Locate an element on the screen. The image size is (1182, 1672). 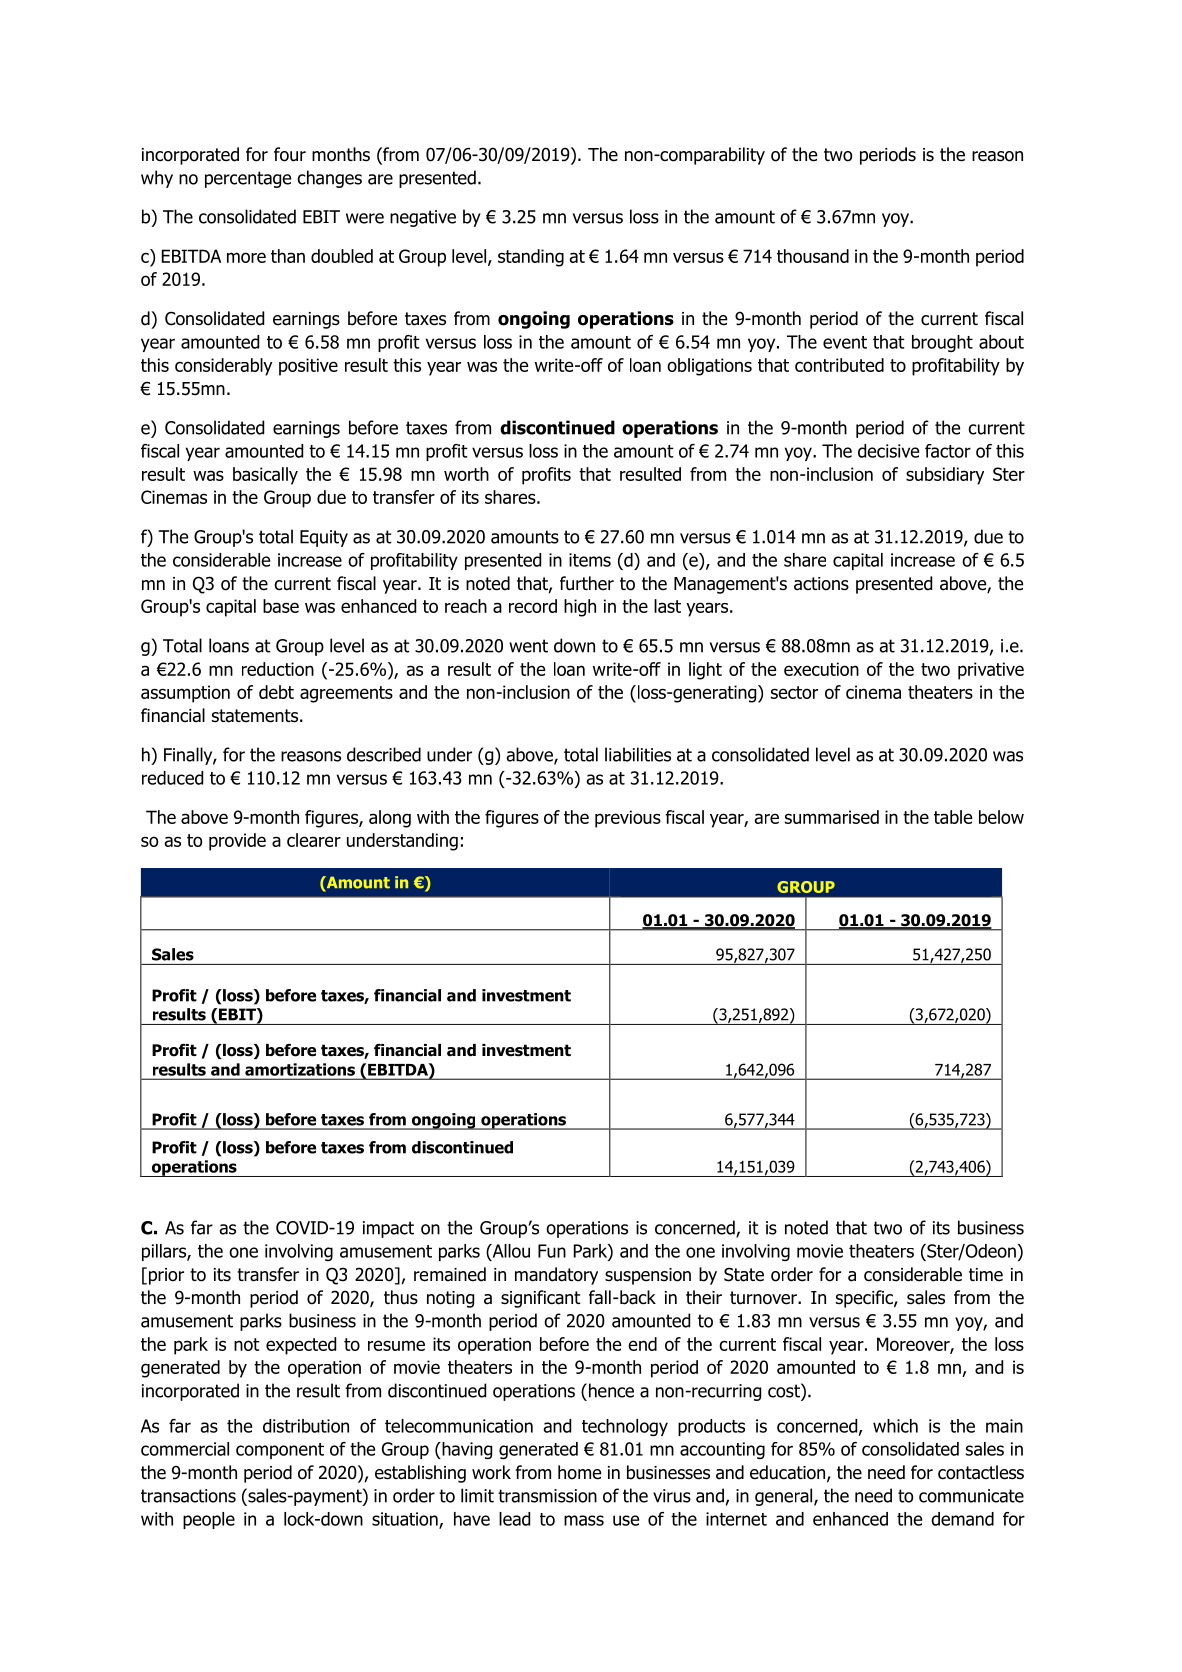
impact is located at coordinates (388, 1229).
